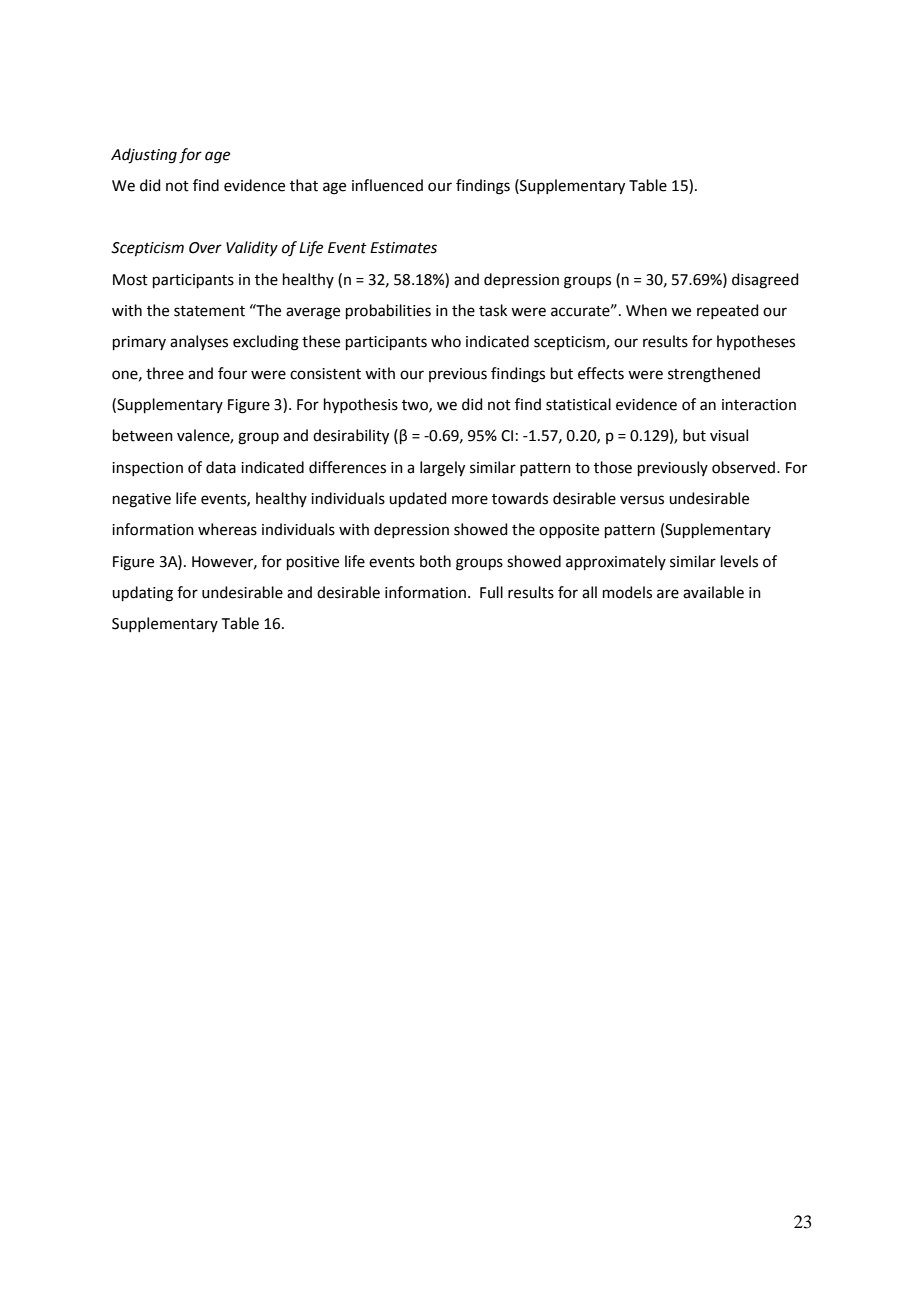 The height and width of the screenshot is (1309, 924). Describe the element at coordinates (713, 592) in the screenshot. I see `available` at that location.
